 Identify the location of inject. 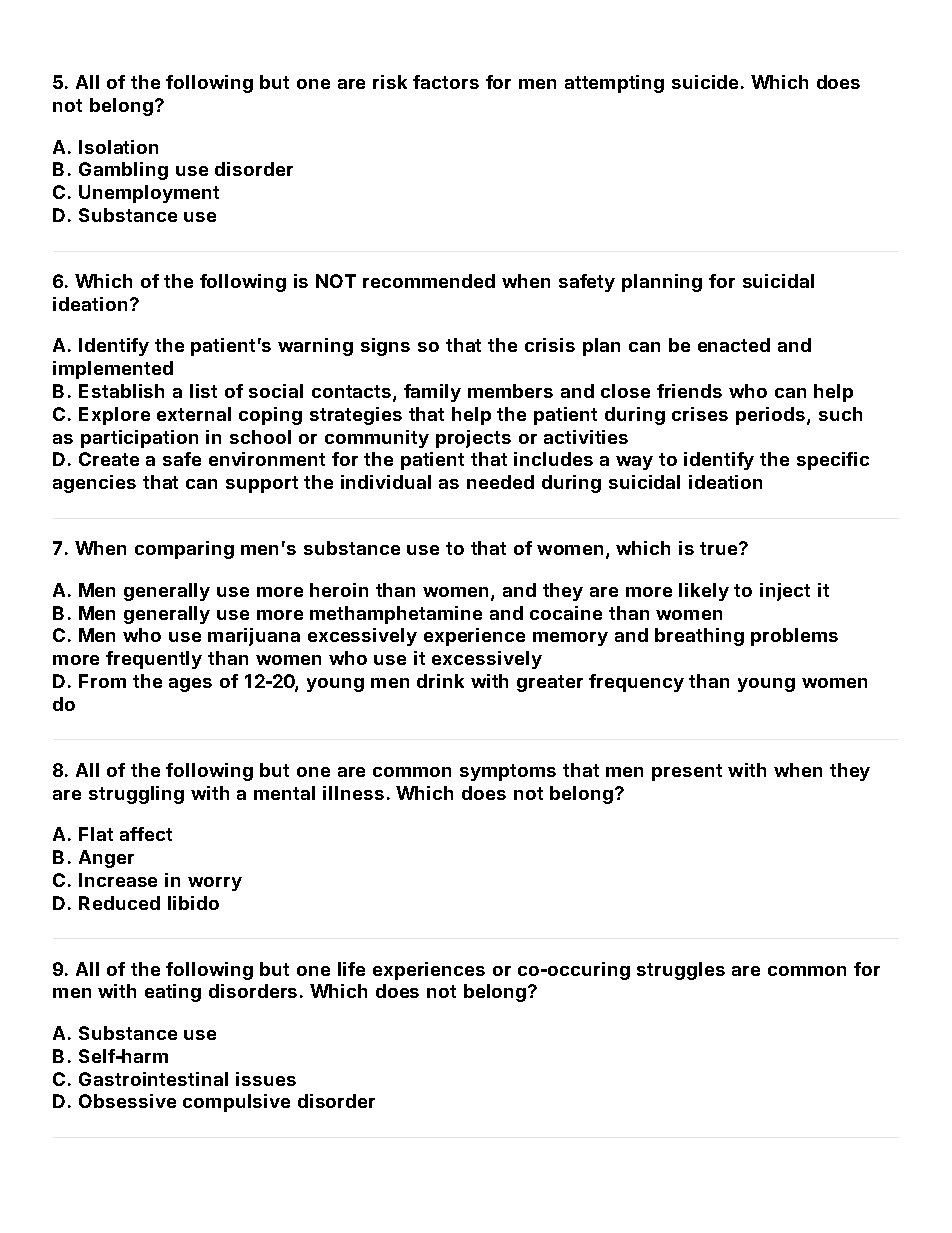
(785, 592).
